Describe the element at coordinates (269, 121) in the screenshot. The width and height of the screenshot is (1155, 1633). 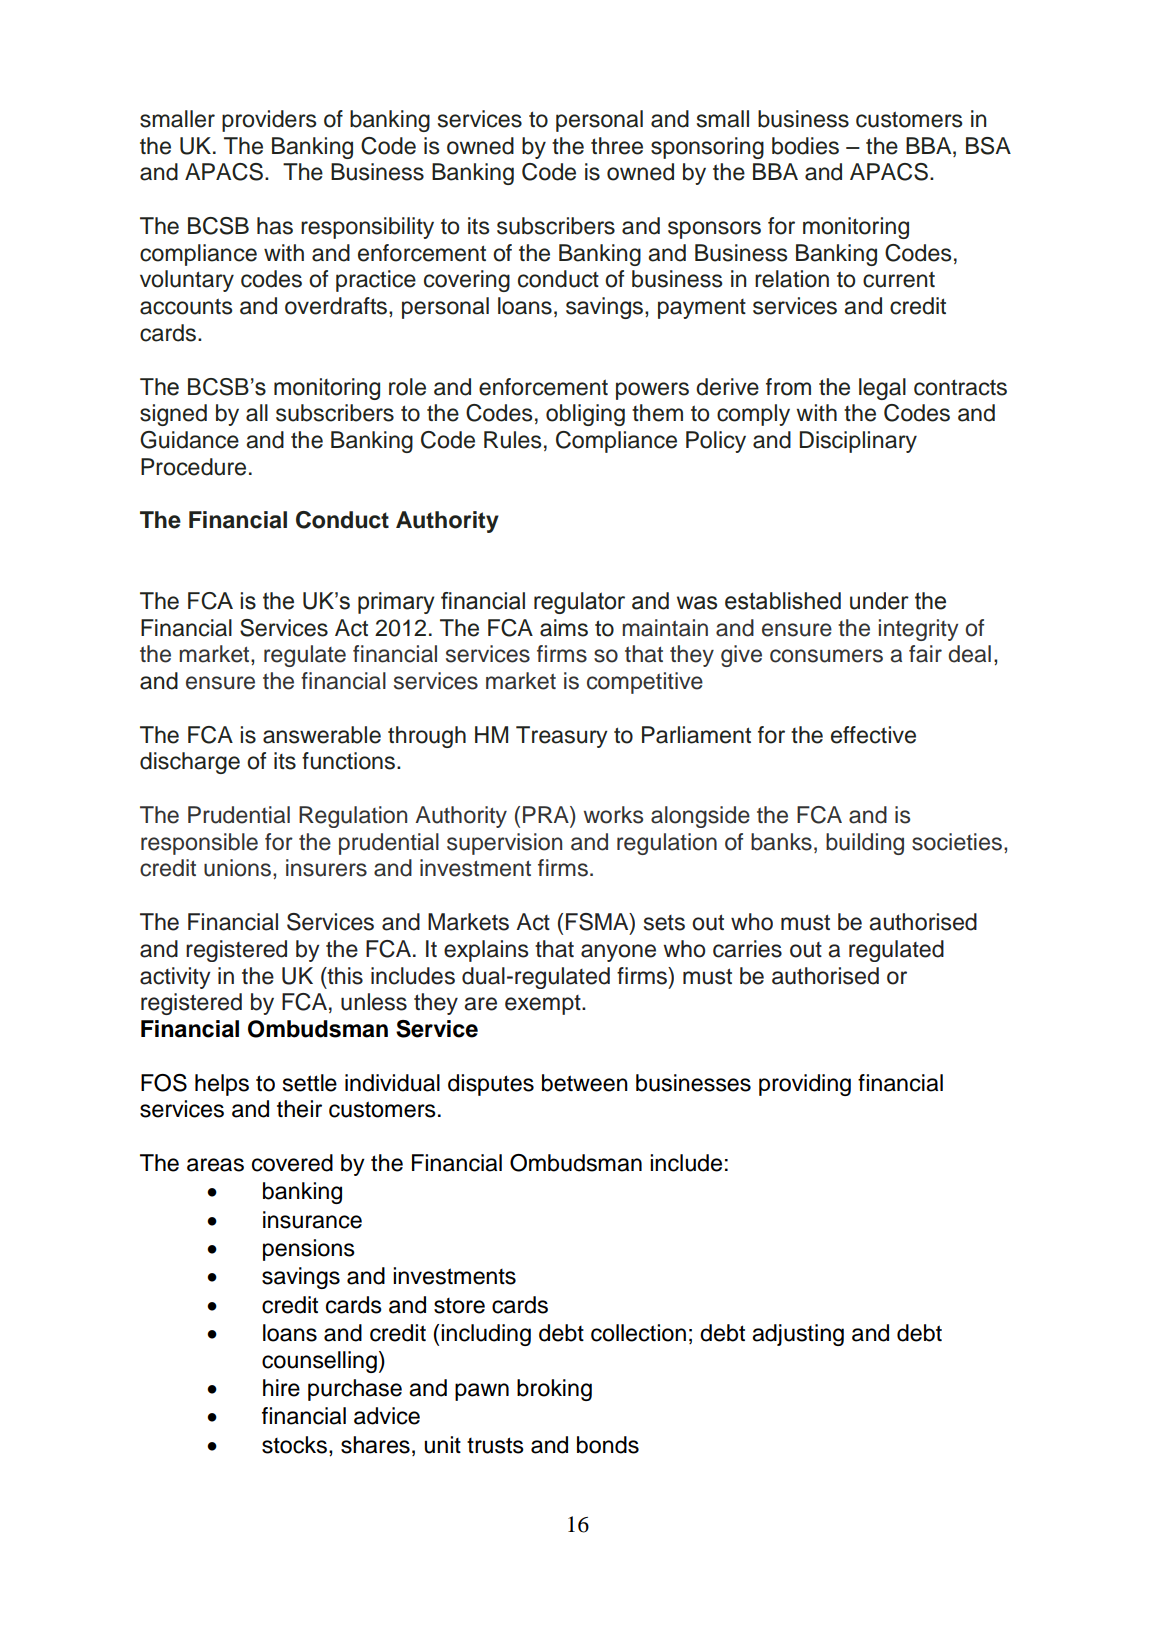
I see `providers` at that location.
